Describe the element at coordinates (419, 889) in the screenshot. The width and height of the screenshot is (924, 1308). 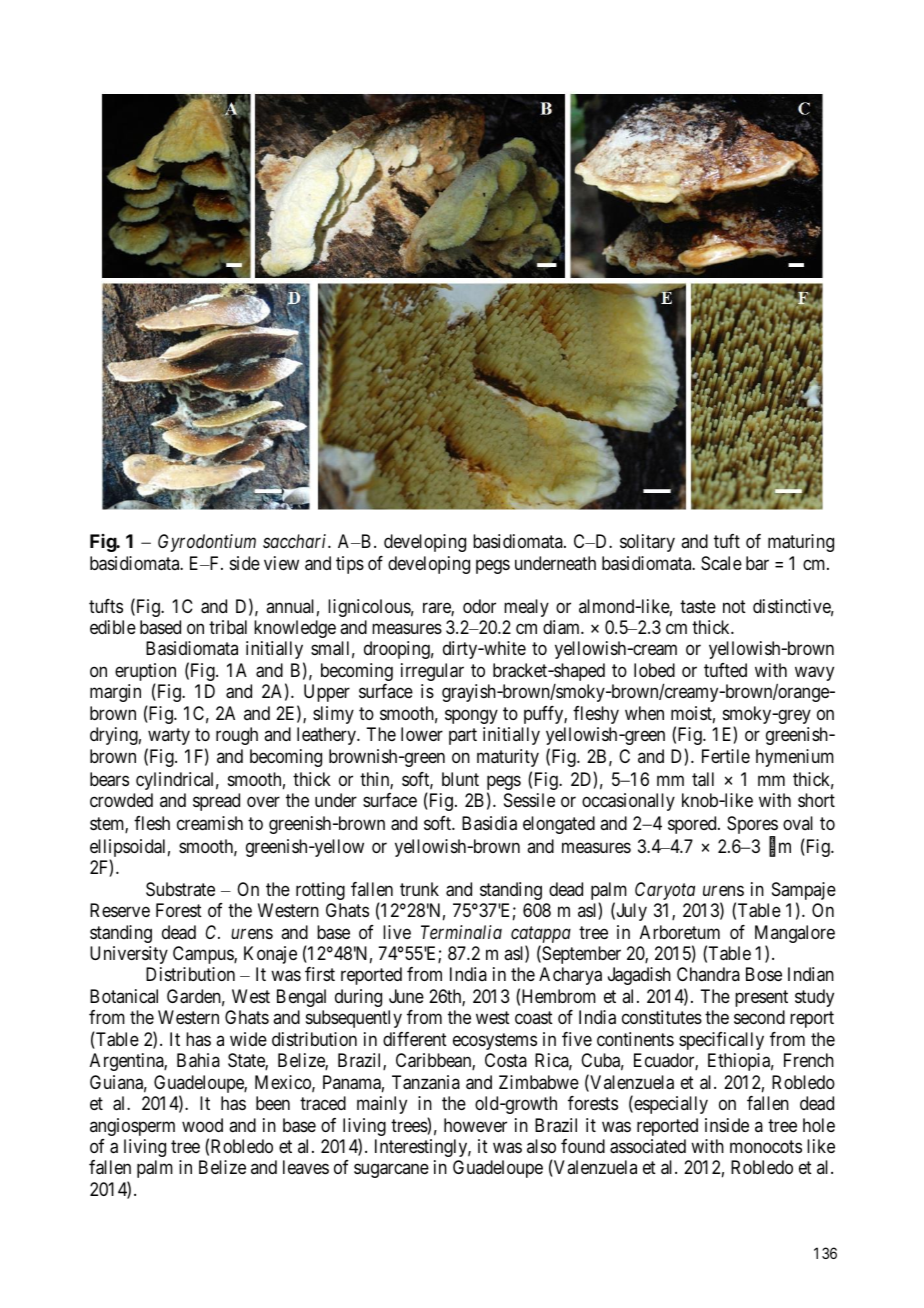
I see `trunk` at that location.
